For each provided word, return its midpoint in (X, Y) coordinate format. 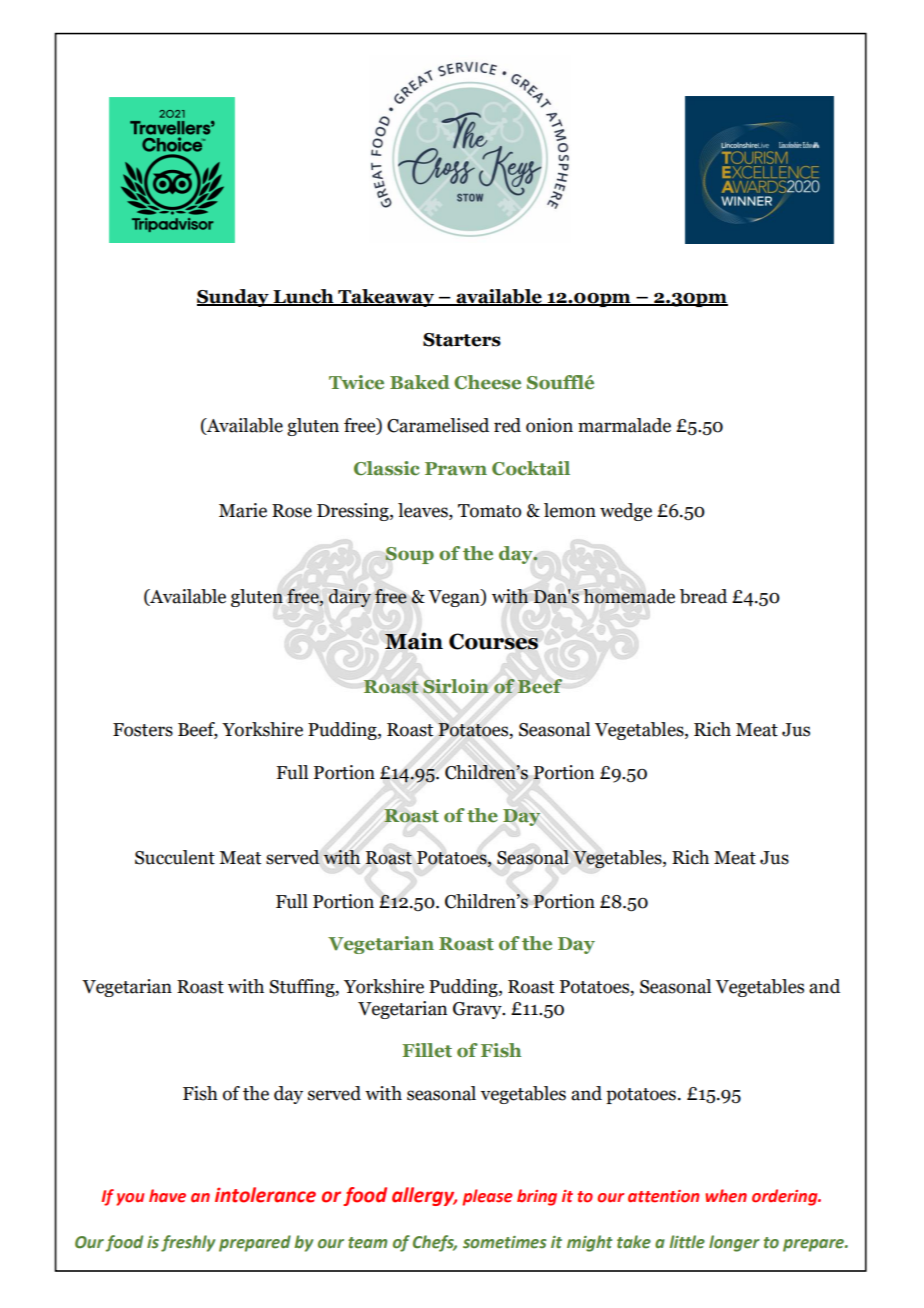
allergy (424, 1196)
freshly (188, 1243)
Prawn (456, 469)
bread (703, 596)
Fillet (427, 1050)
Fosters (143, 730)
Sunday (234, 298)
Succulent (175, 857)
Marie (243, 510)
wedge (626, 512)
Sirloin (456, 686)
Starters (462, 340)
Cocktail (531, 468)
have (167, 1196)
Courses (493, 641)
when (726, 1196)
